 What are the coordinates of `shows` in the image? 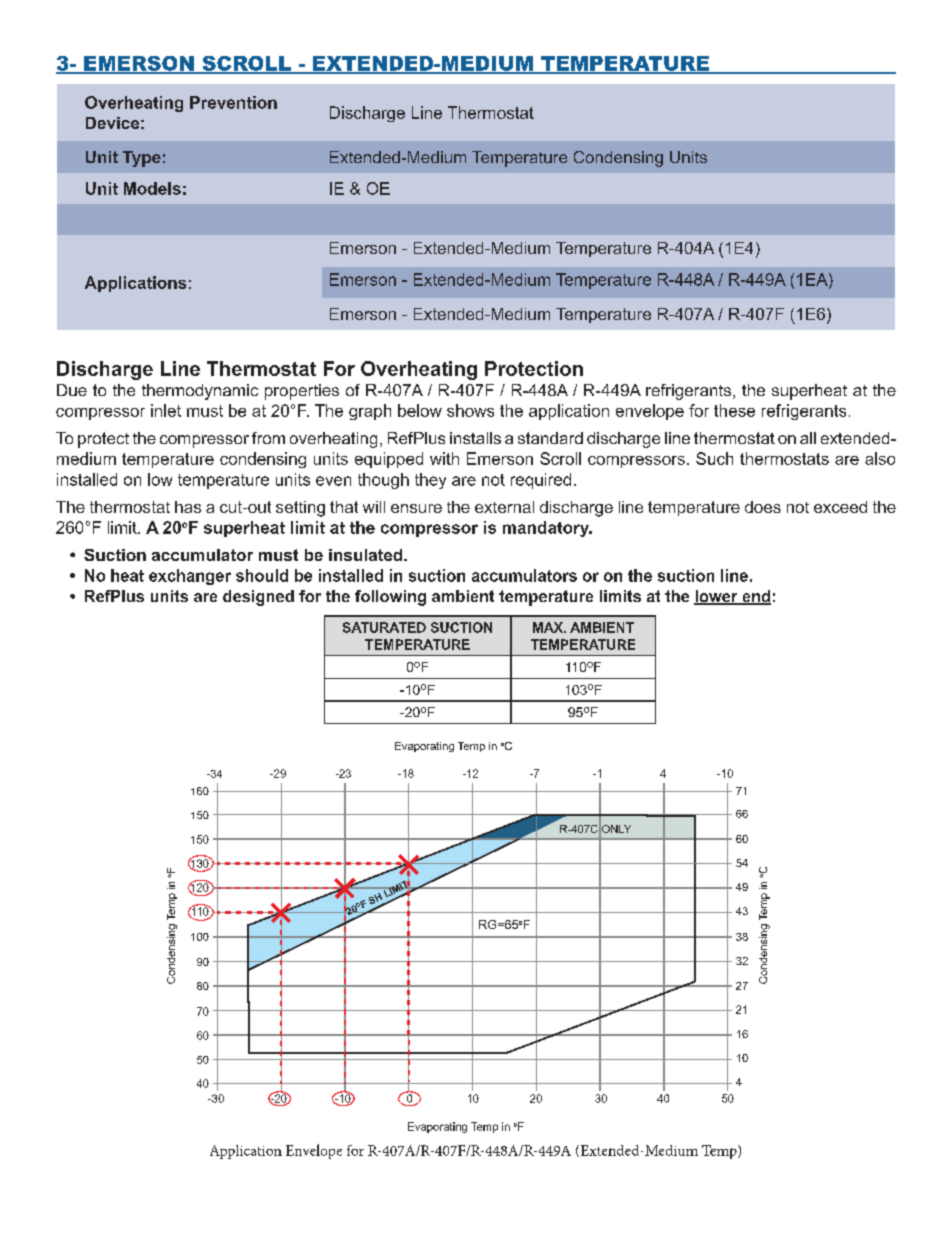 It's located at (470, 410).
